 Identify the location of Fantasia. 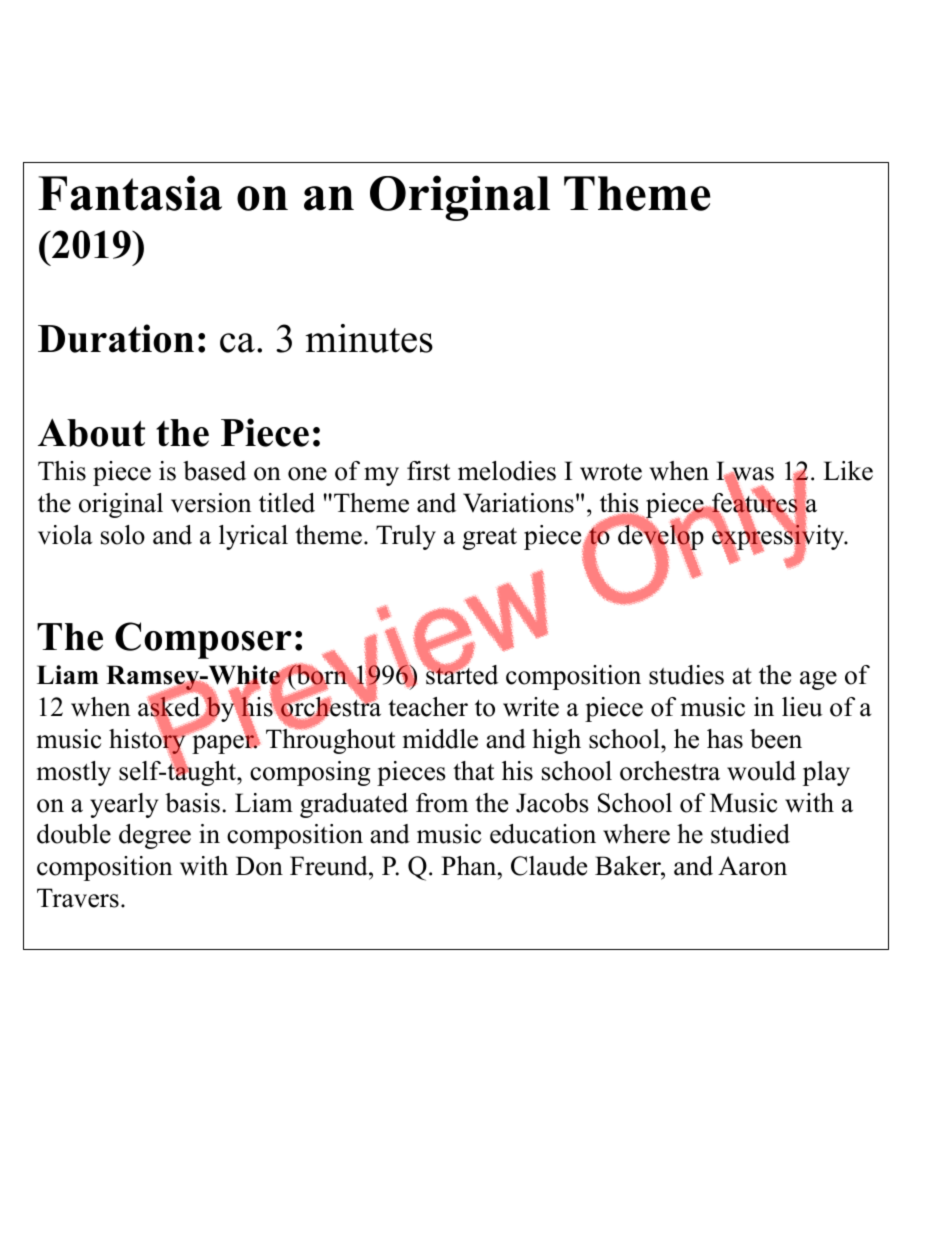
(130, 193).
